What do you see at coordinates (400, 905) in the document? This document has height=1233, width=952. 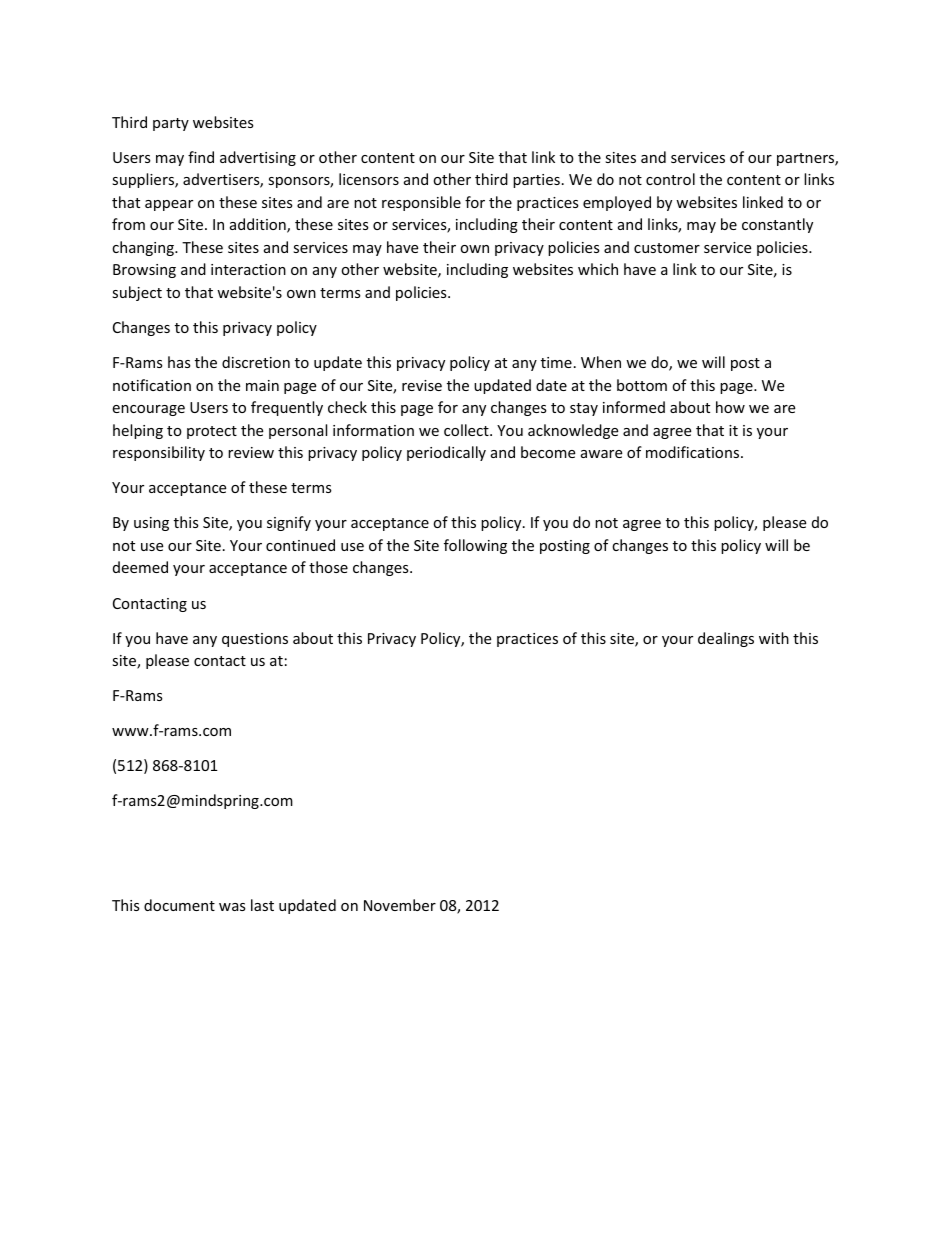 I see `November` at bounding box center [400, 905].
